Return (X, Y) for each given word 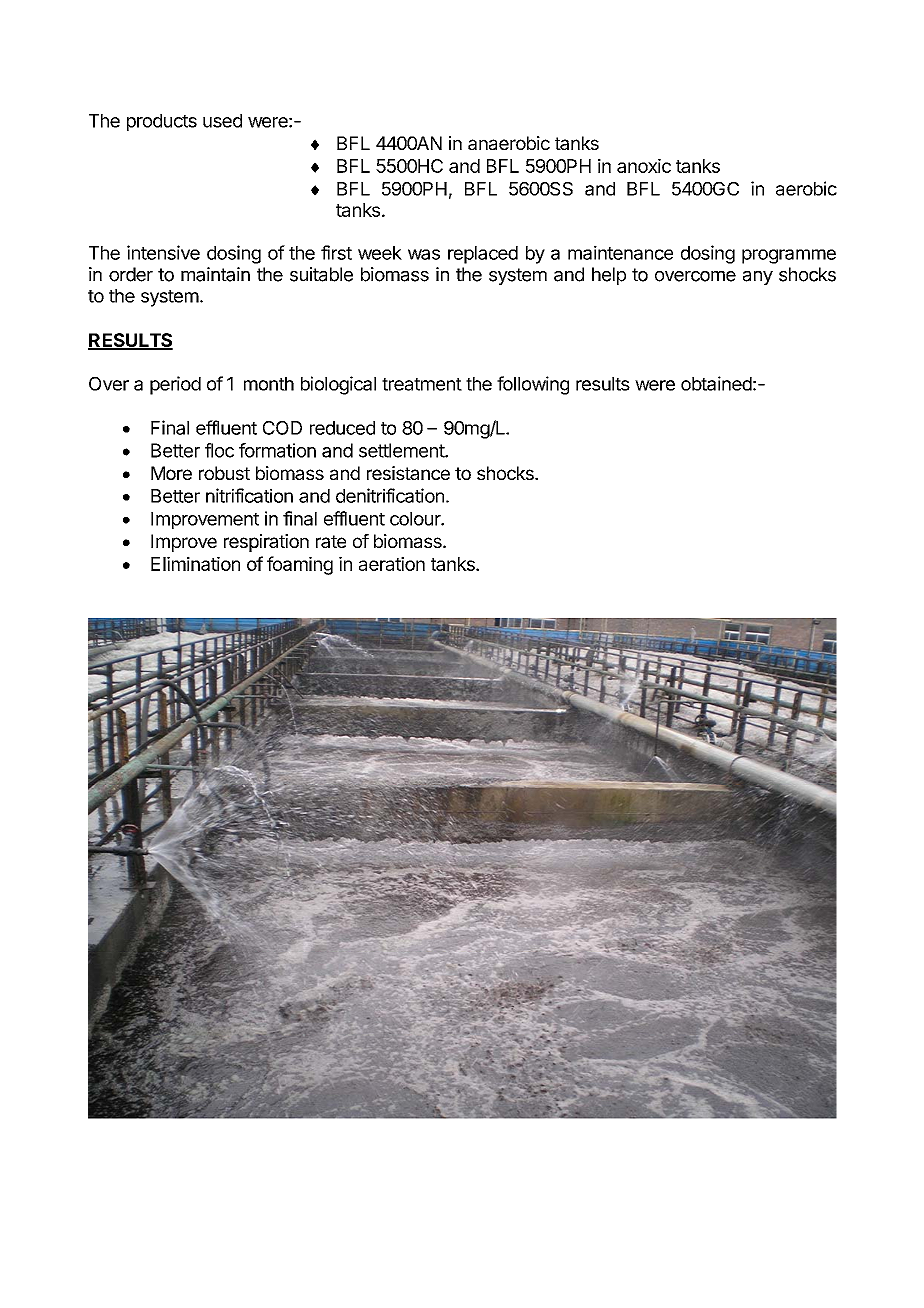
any (758, 278)
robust (224, 473)
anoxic (644, 166)
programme (789, 256)
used (222, 121)
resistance (408, 473)
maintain (215, 274)
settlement (402, 450)
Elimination (195, 563)
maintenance (620, 252)
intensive (163, 252)
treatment (422, 384)
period (175, 385)
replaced (483, 255)
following (533, 385)
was (424, 254)
